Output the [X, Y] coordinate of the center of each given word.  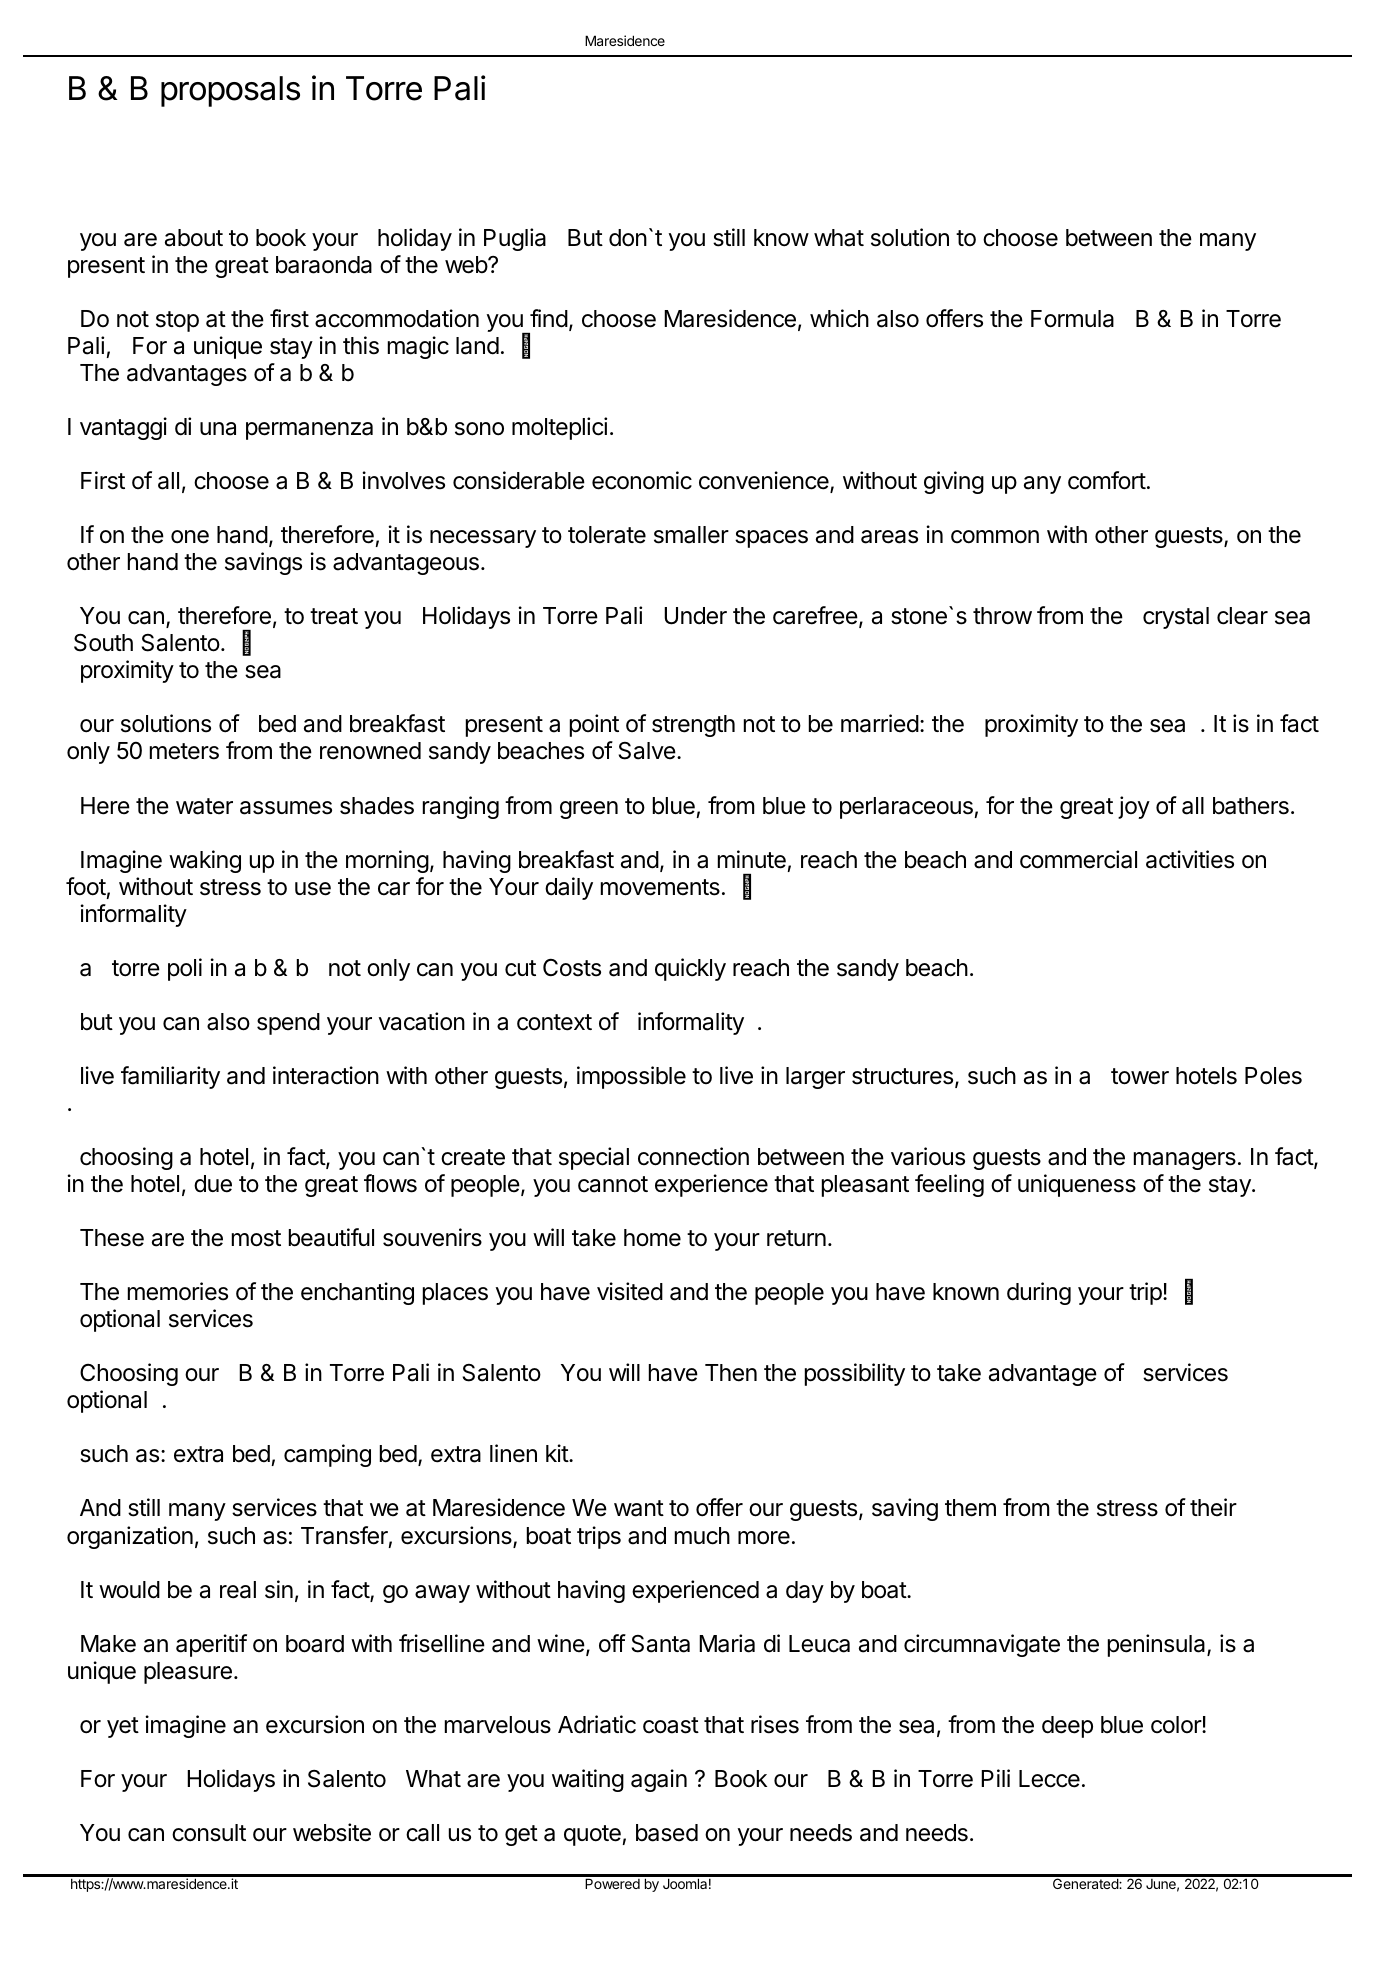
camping [327, 1455]
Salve [647, 751]
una [218, 429]
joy [1134, 807]
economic [642, 480]
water [204, 806]
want [639, 1508]
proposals [230, 91]
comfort [1107, 480]
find [549, 318]
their [1213, 1507]
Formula [1072, 319]
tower [1140, 1076]
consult [209, 1833]
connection [693, 1156]
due [213, 1184]
